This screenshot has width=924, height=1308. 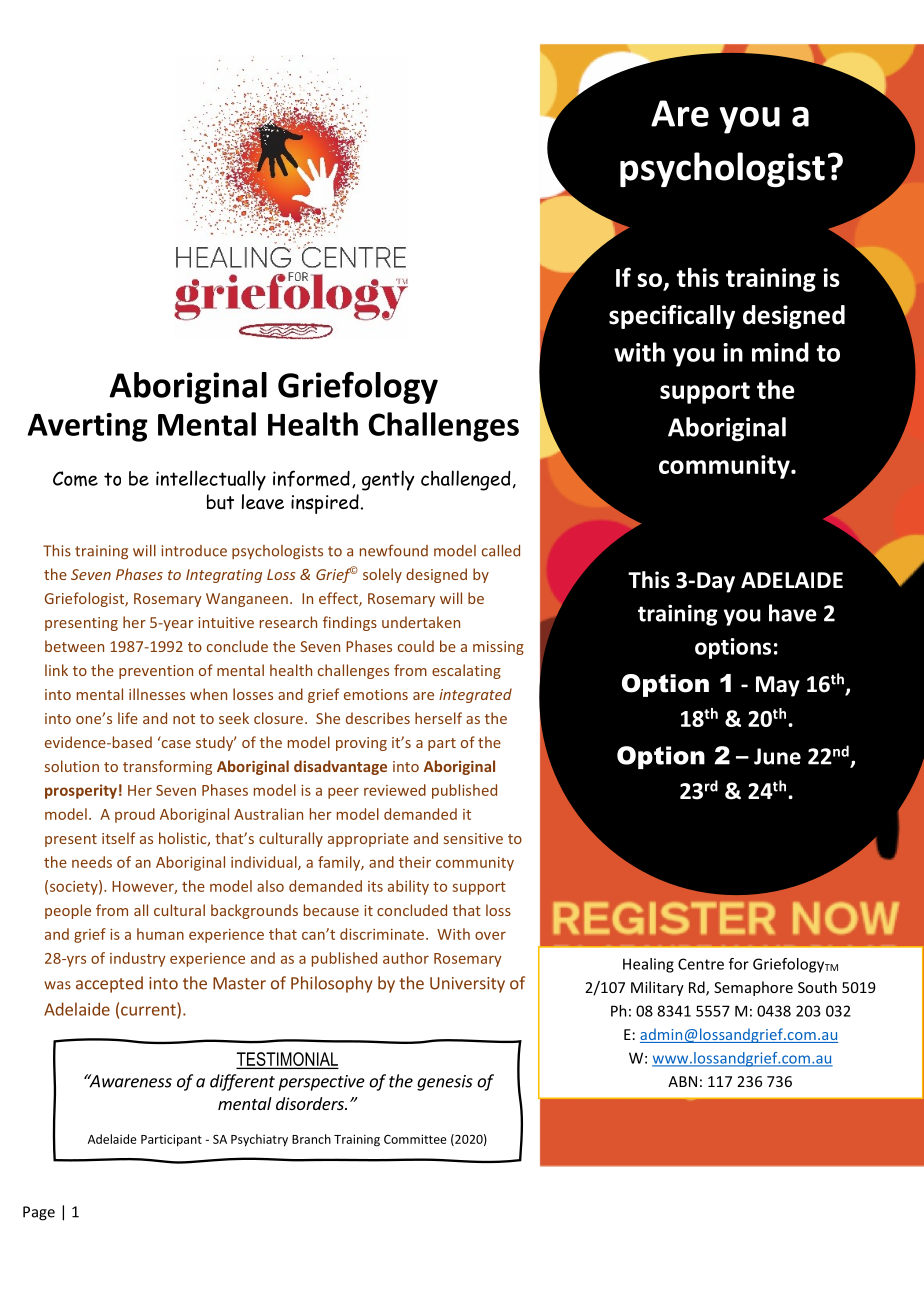 I want to click on Averting, so click(x=87, y=427).
